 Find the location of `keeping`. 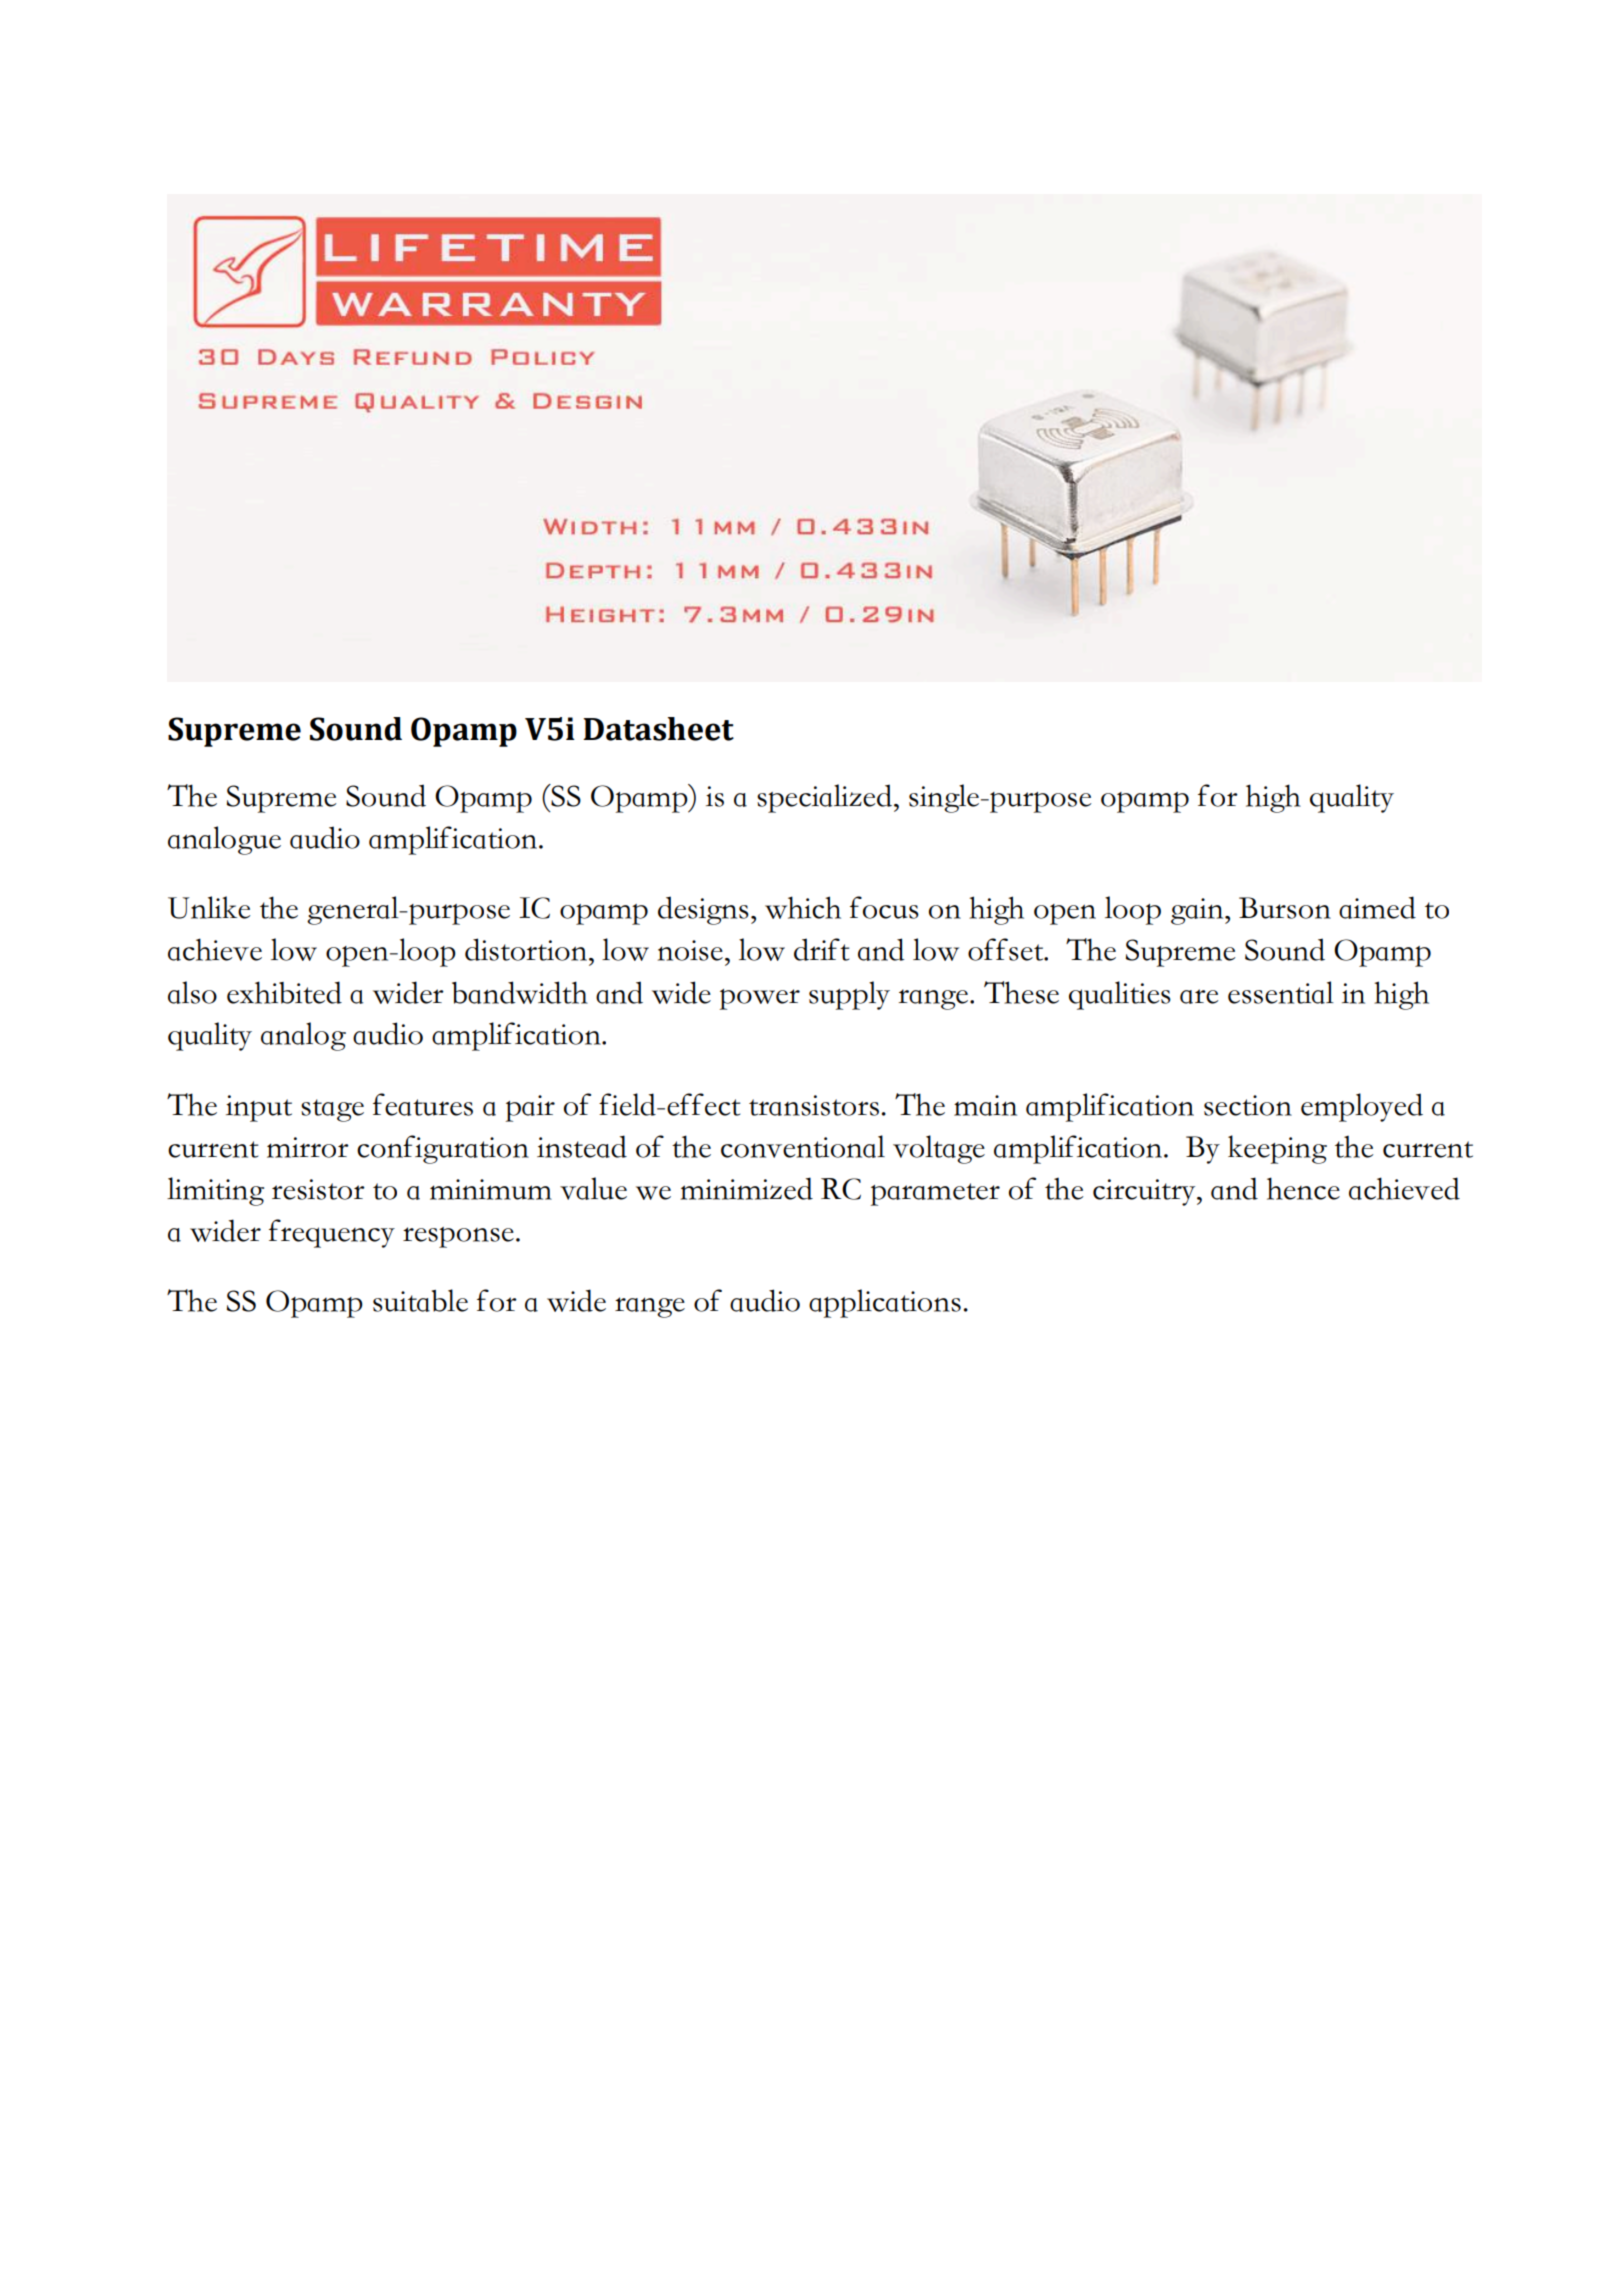

keeping is located at coordinates (1277, 1149).
